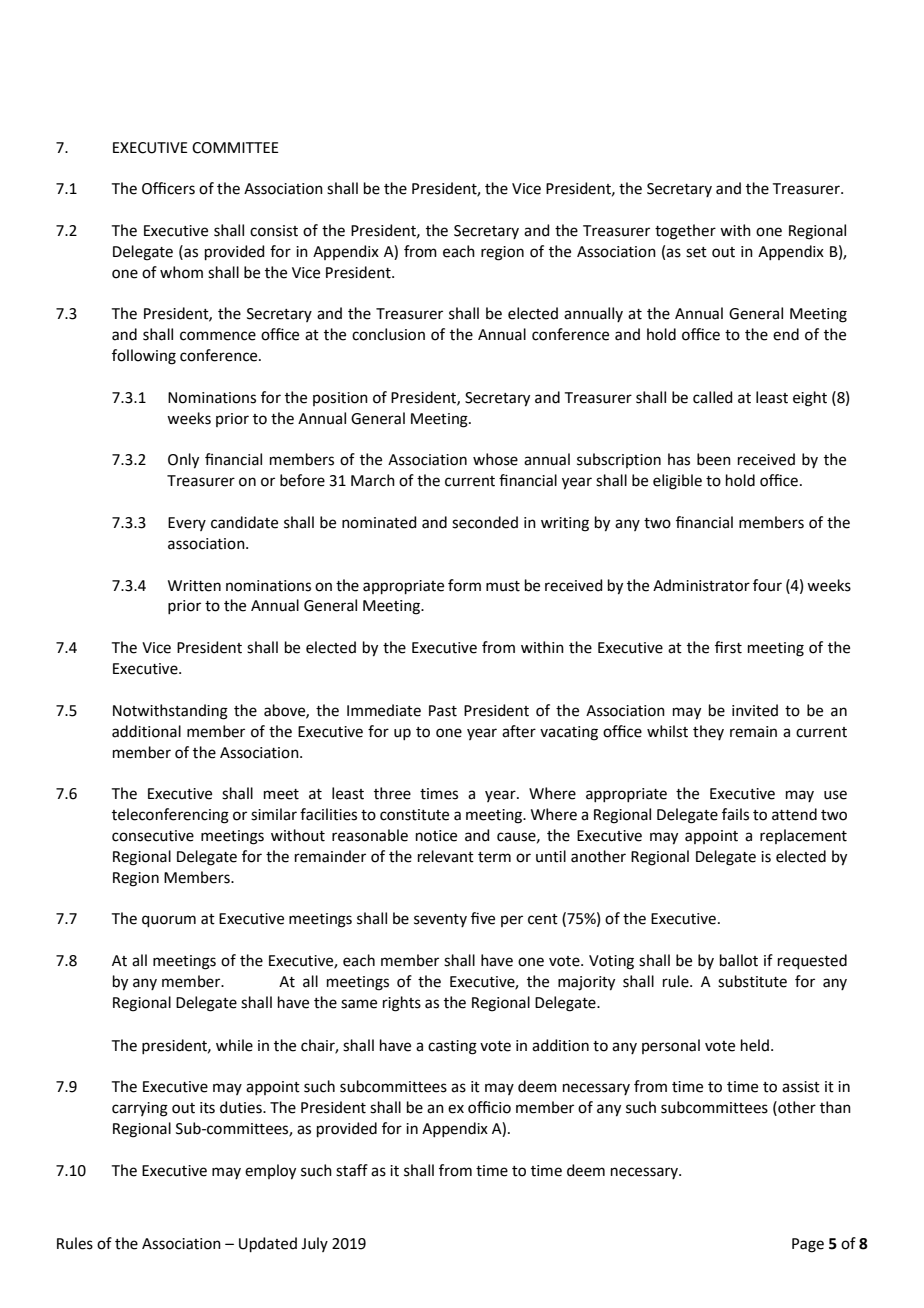  I want to click on must, so click(503, 586).
